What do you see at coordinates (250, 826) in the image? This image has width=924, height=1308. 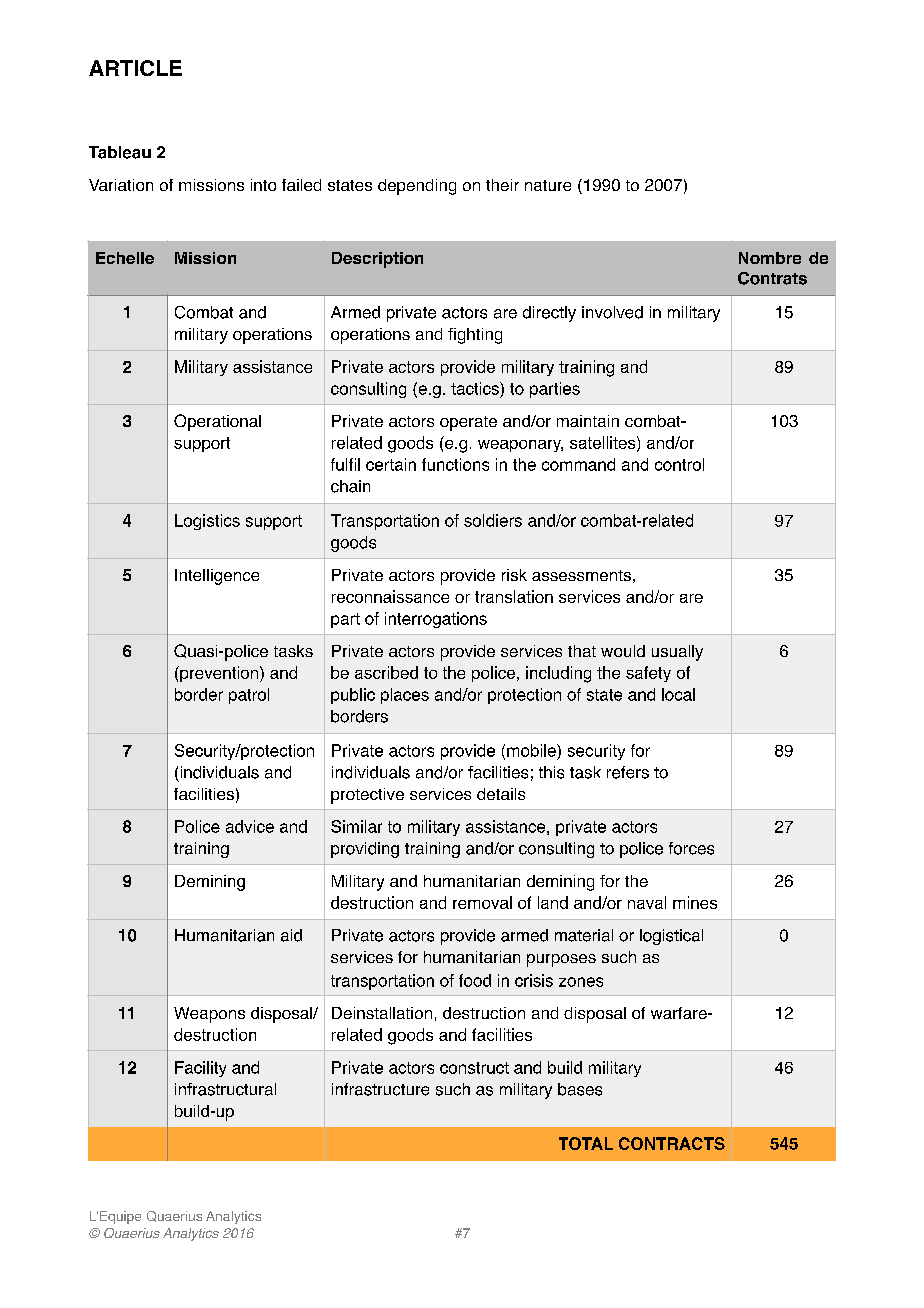 I see `advice` at bounding box center [250, 826].
